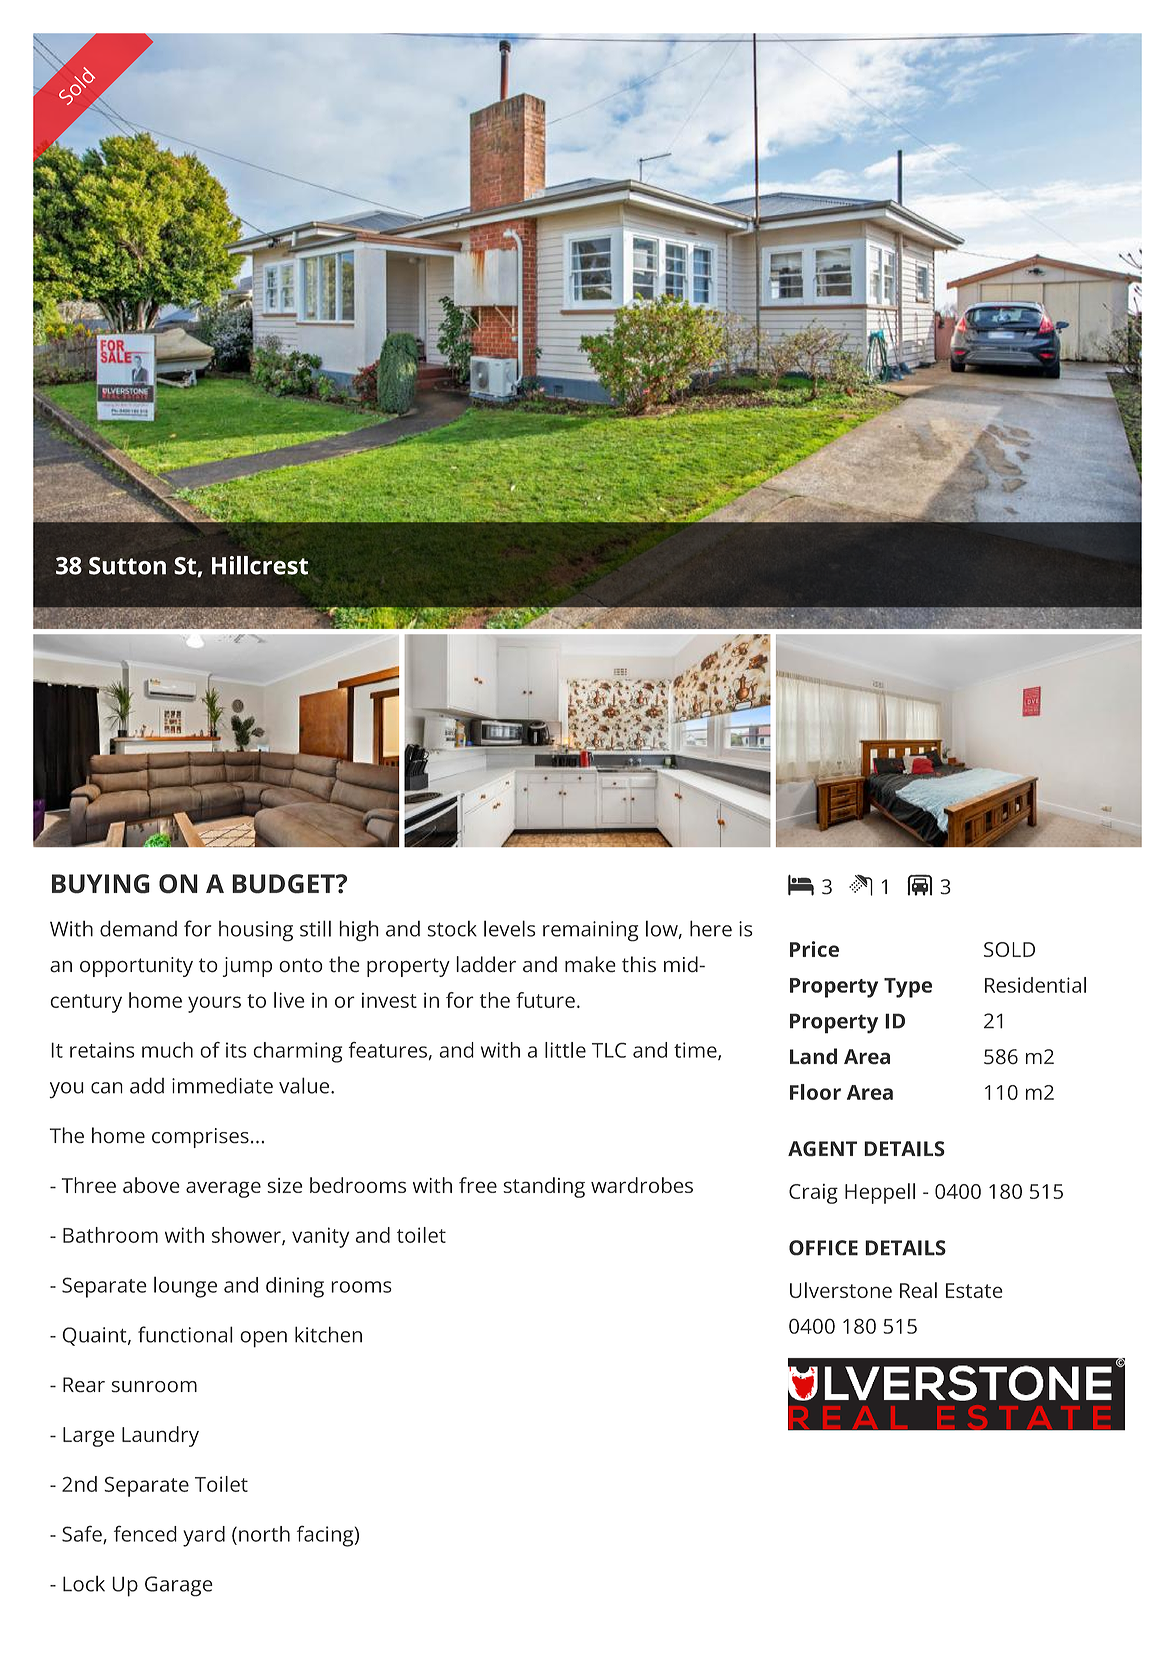 Image resolution: width=1175 pixels, height=1657 pixels. I want to click on north, so click(264, 1534).
